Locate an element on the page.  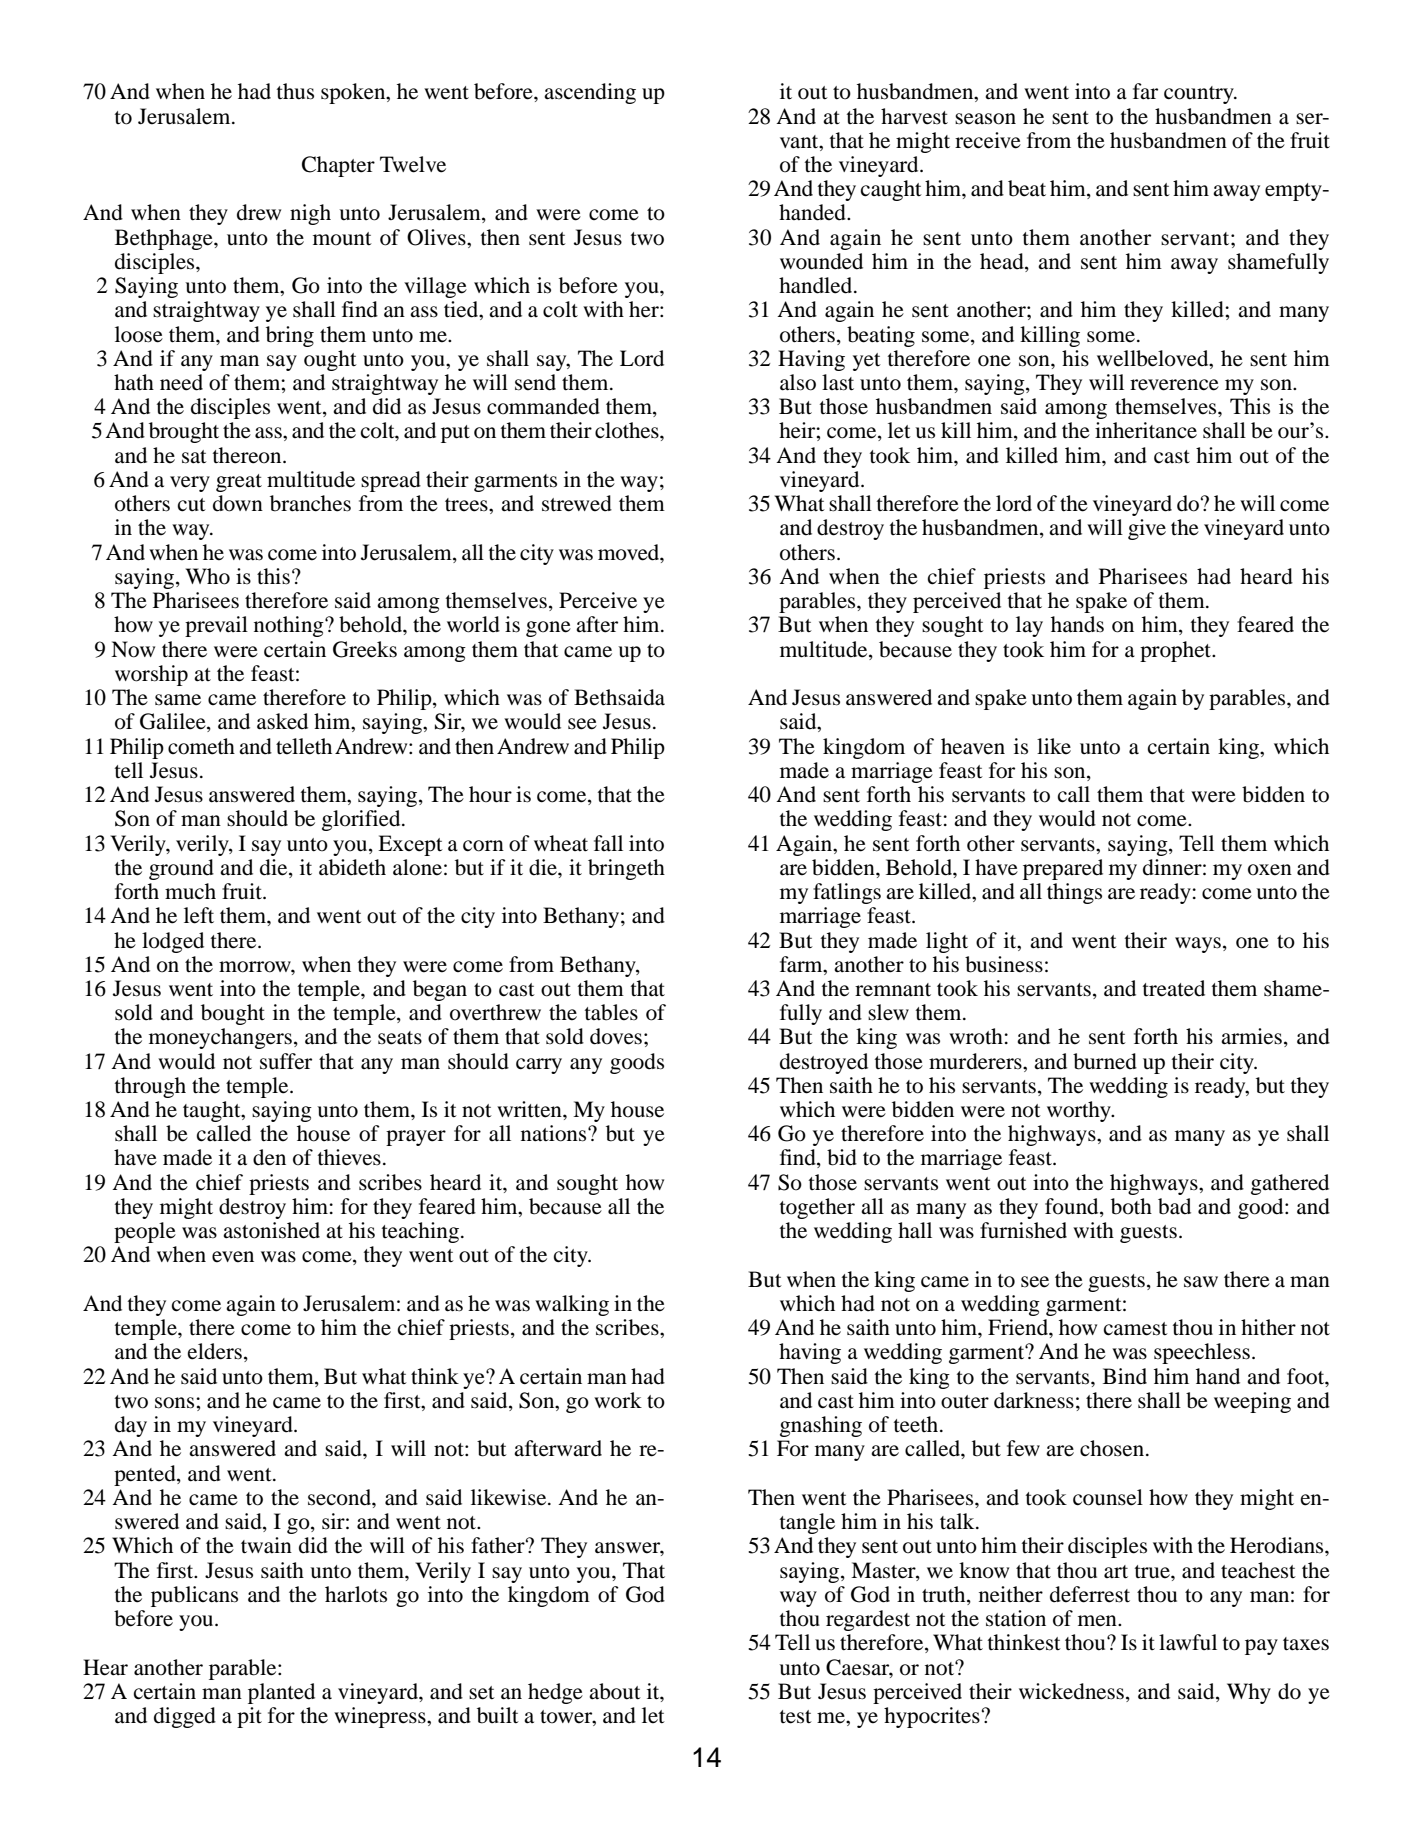
prophet is located at coordinates (1177, 651).
